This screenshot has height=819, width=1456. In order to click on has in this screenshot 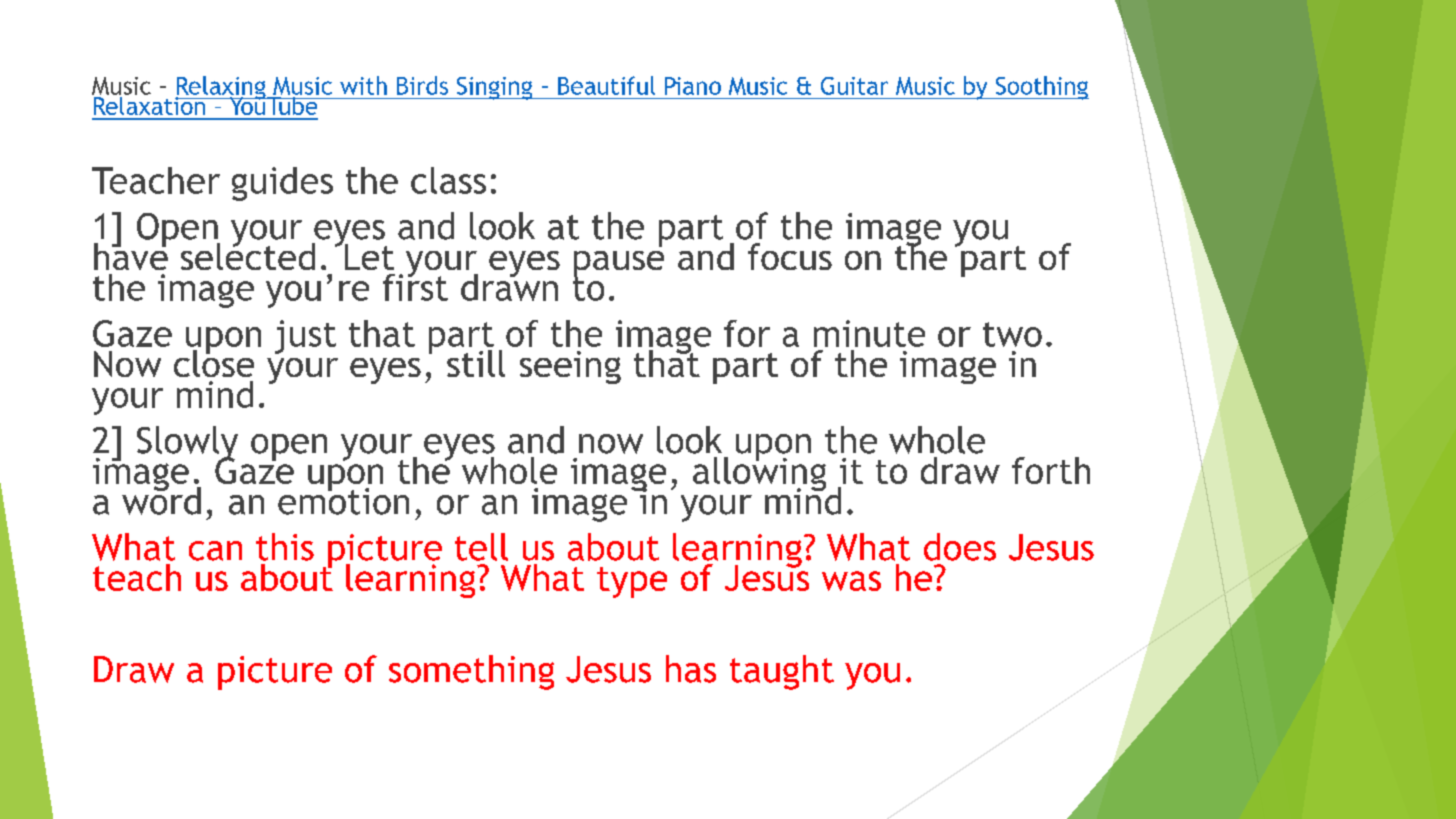, I will do `click(691, 669)`.
